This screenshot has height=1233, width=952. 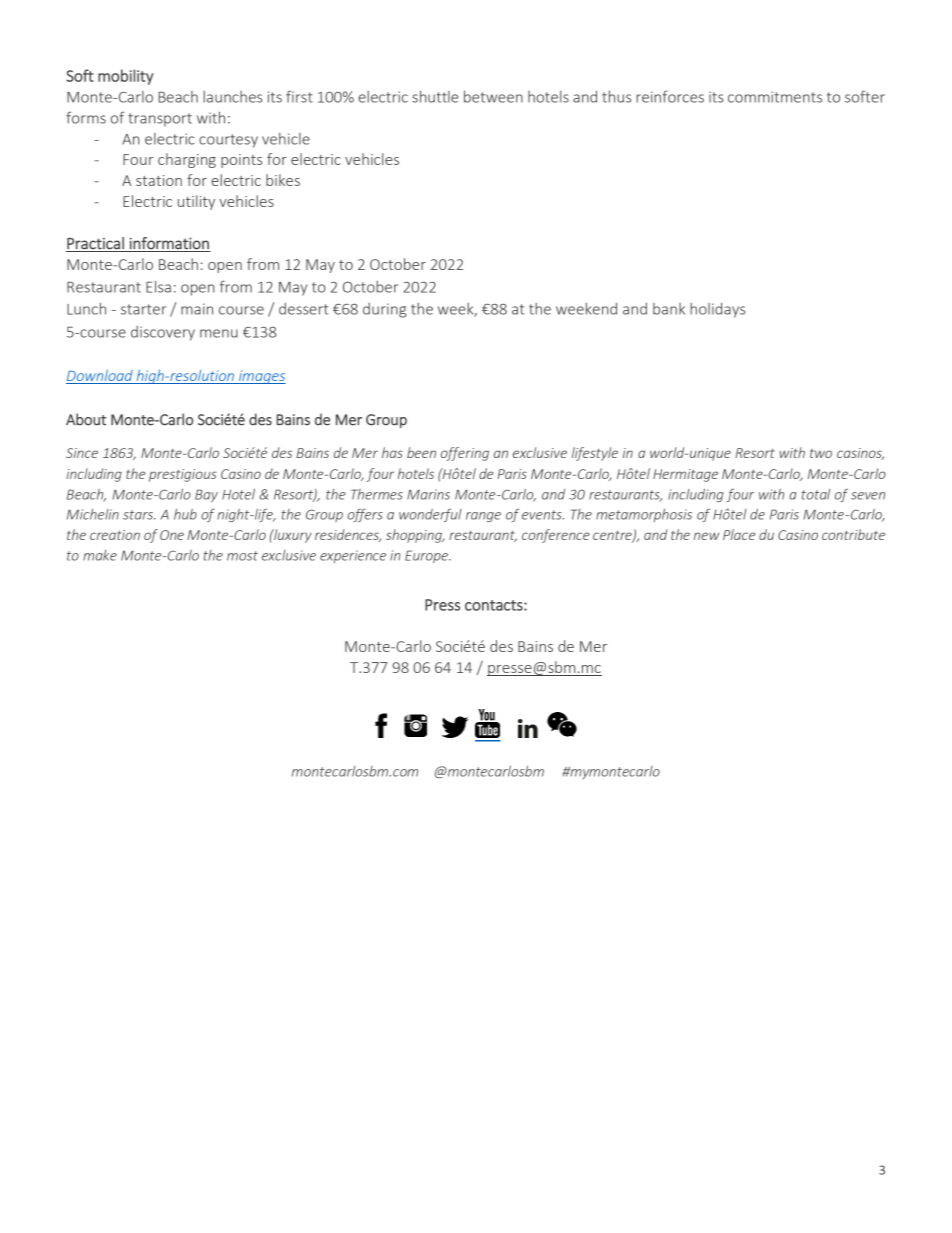 I want to click on utility, so click(x=196, y=202).
